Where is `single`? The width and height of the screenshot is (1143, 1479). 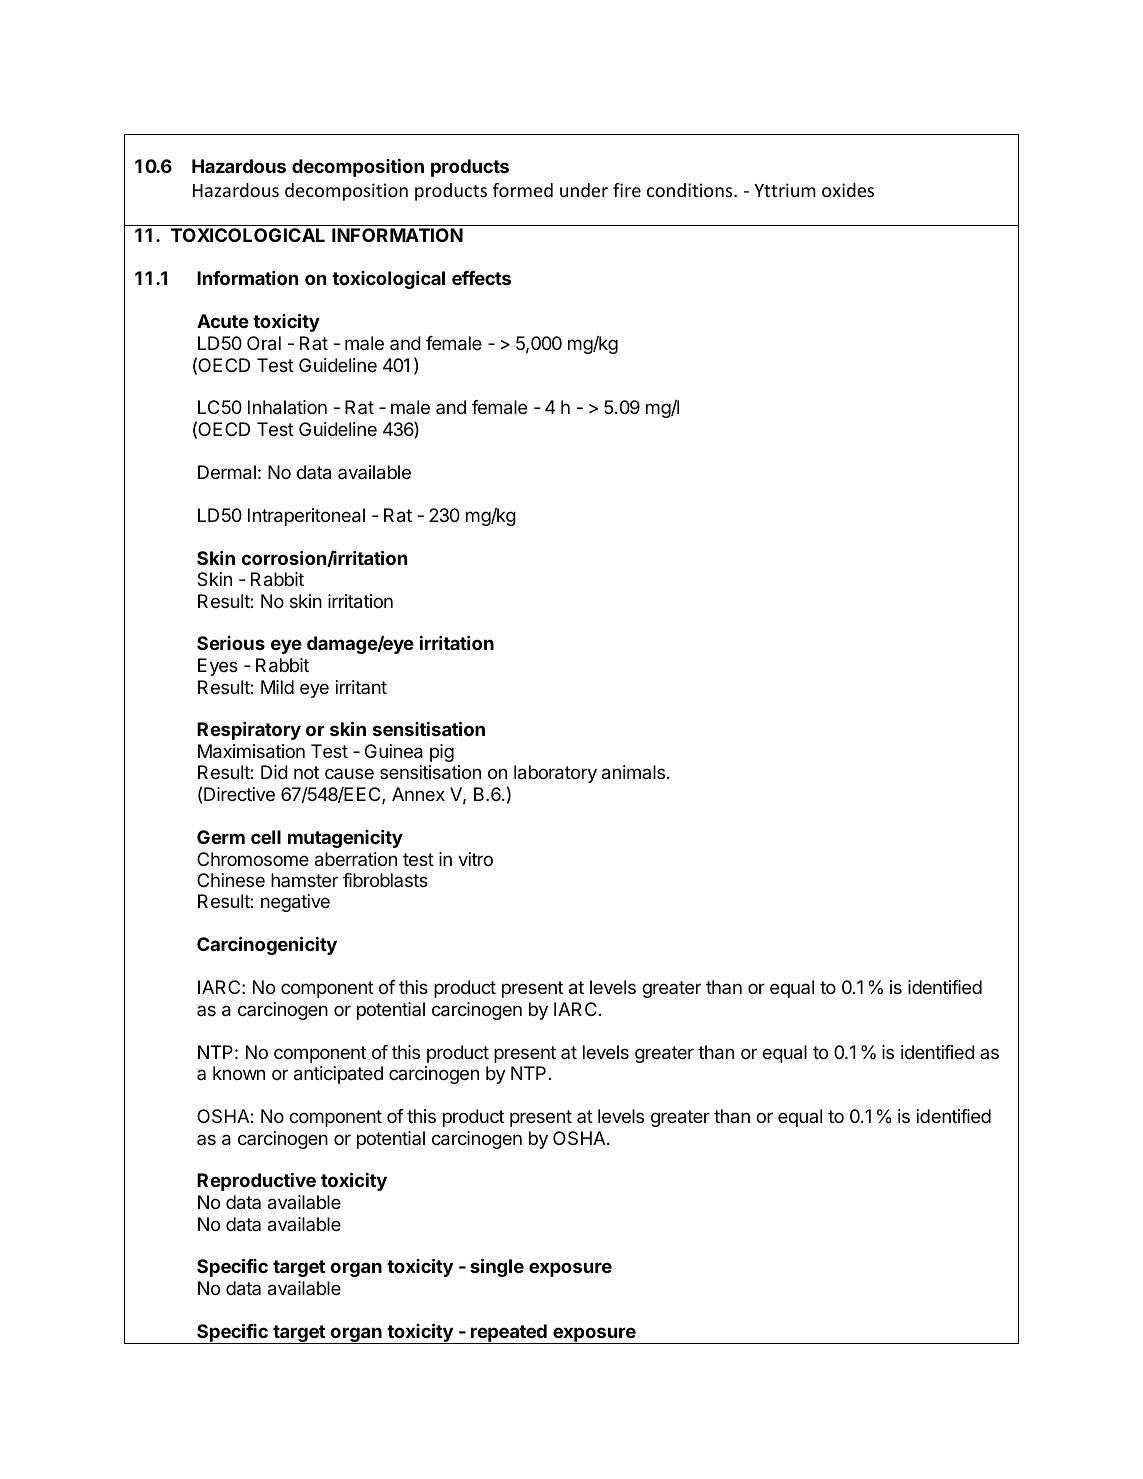 single is located at coordinates (497, 1268).
